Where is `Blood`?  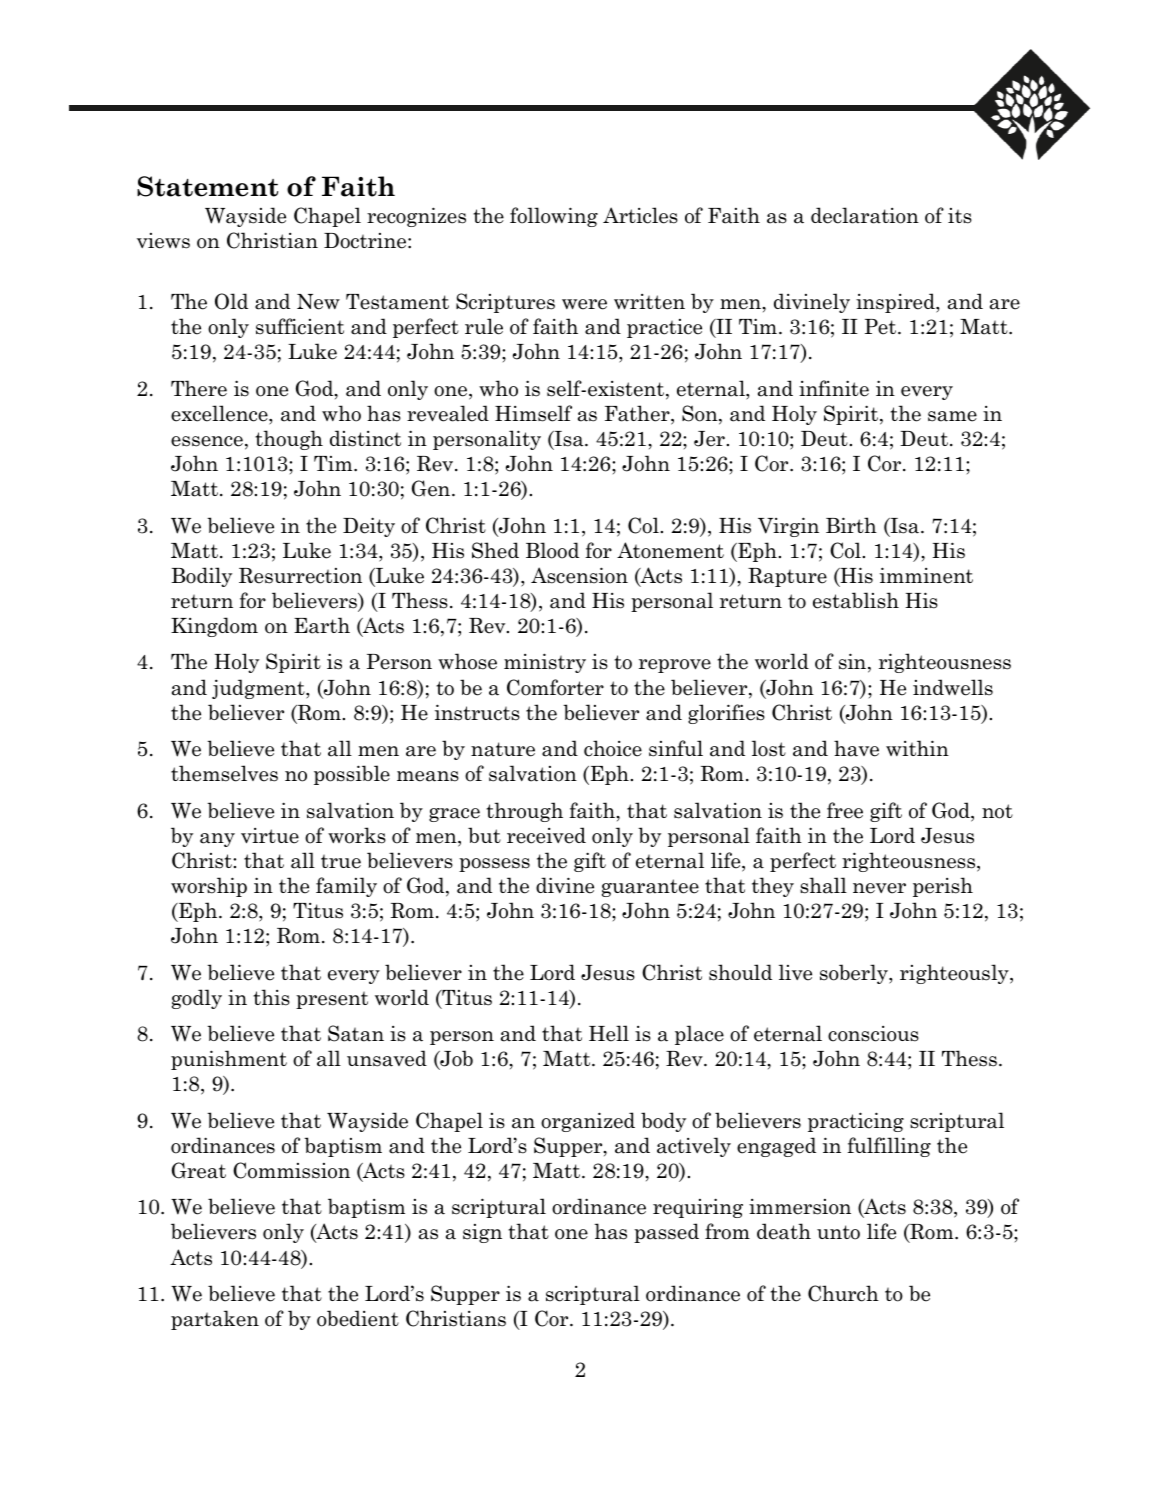
Blood is located at coordinates (552, 550).
